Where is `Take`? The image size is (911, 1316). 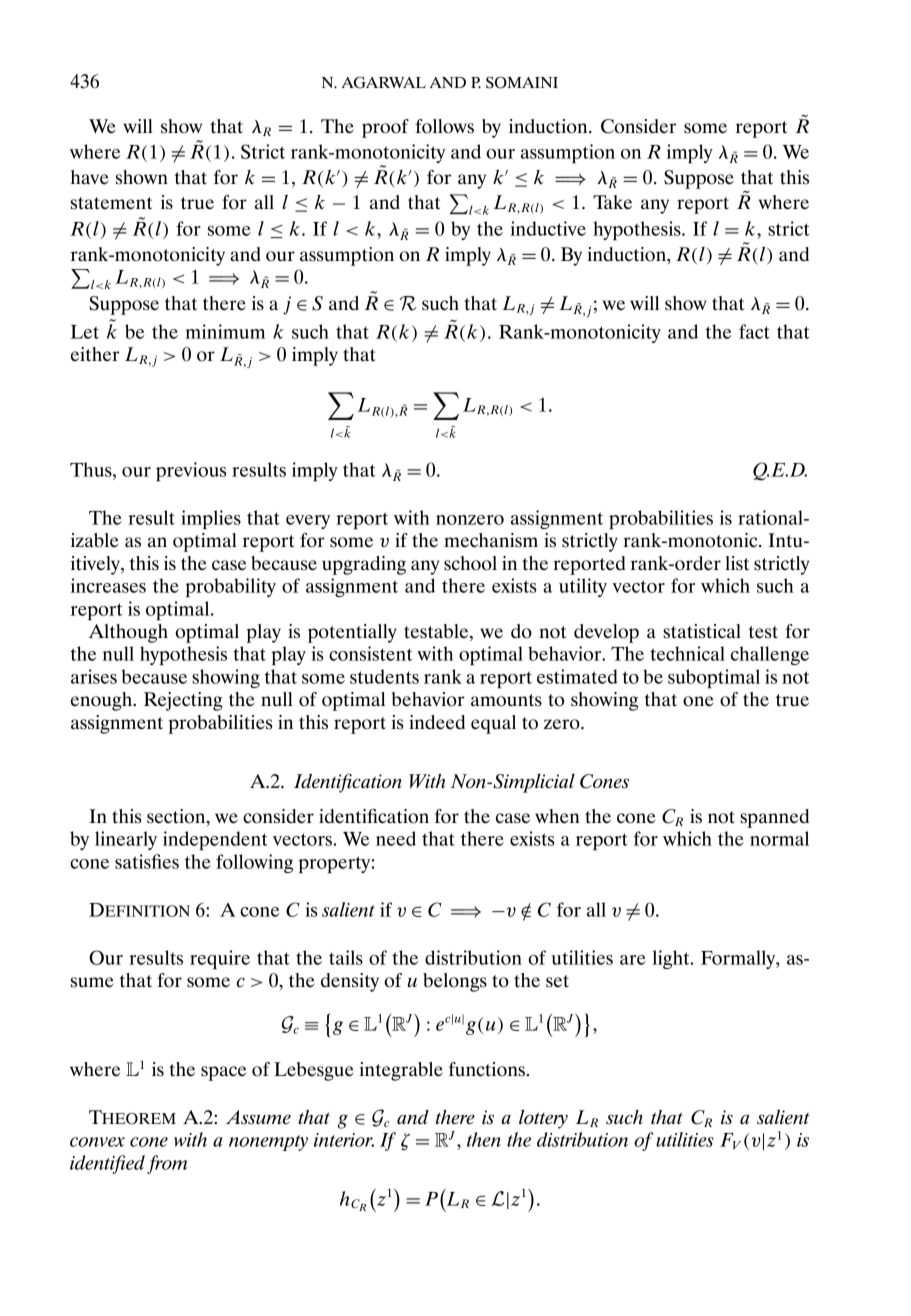
Take is located at coordinates (612, 202).
